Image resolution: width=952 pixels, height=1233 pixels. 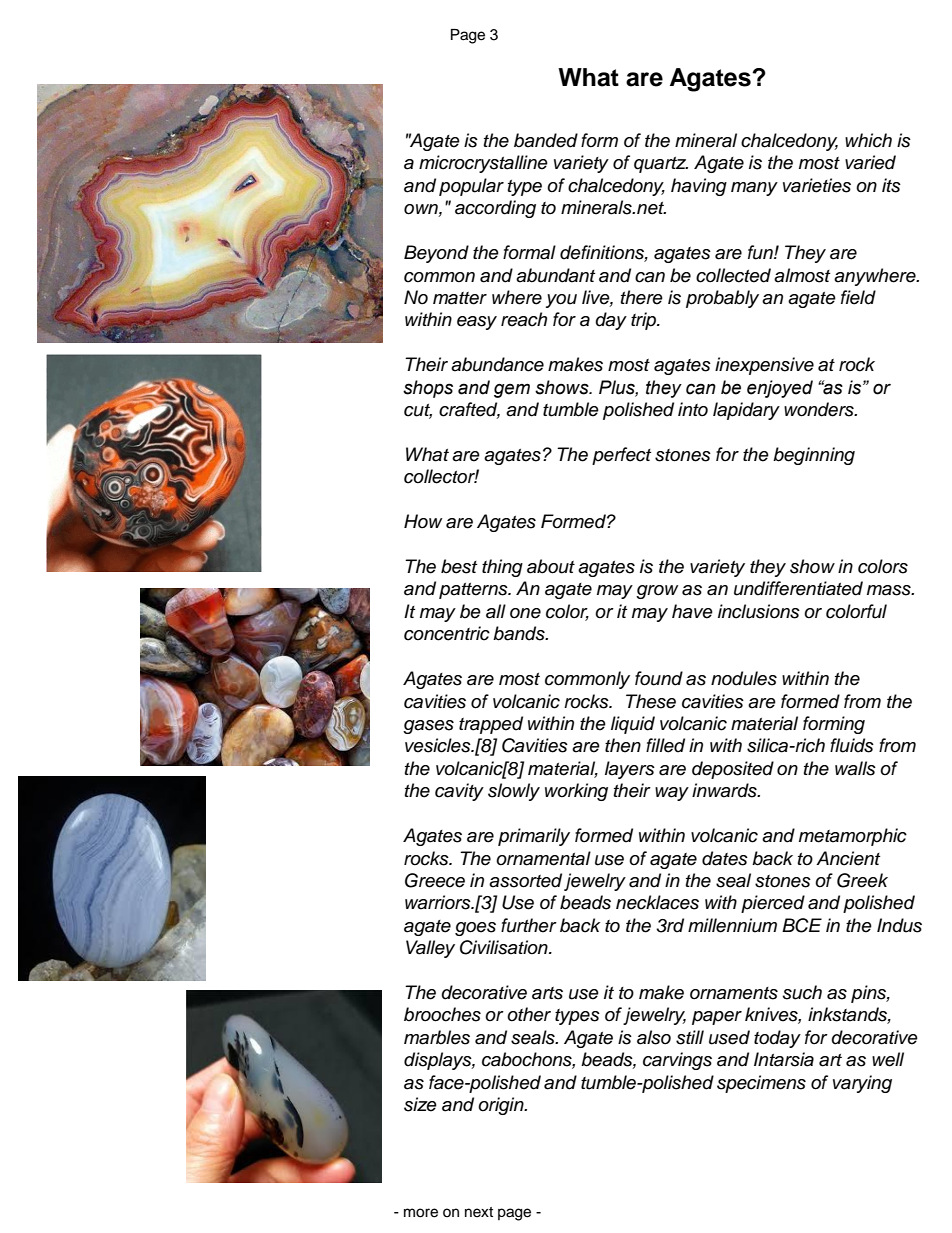 I want to click on perfect, so click(x=621, y=456).
